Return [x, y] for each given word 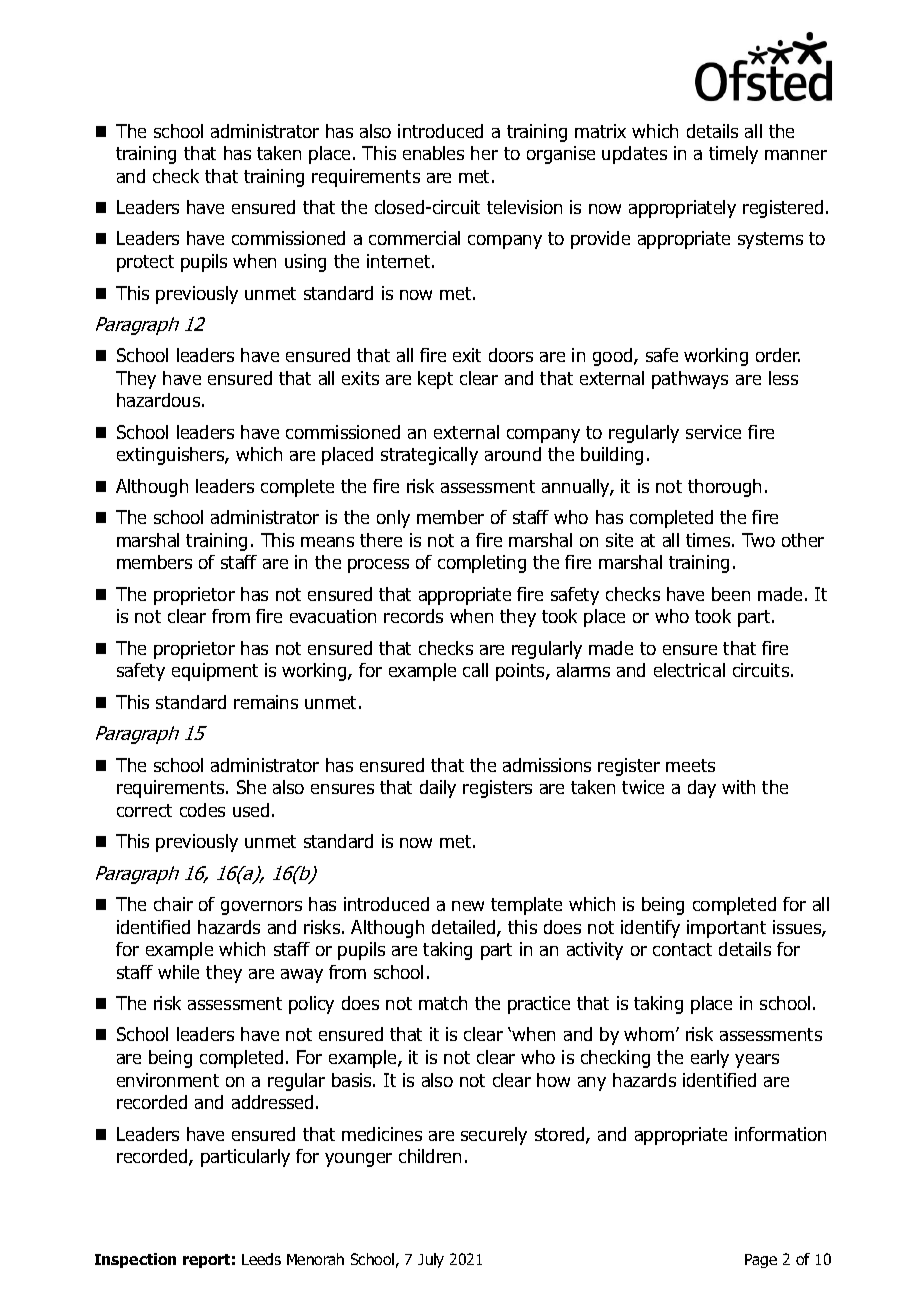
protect [145, 263]
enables [433, 153]
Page [761, 1261]
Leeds [261, 1259]
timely [733, 155]
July [431, 1260]
